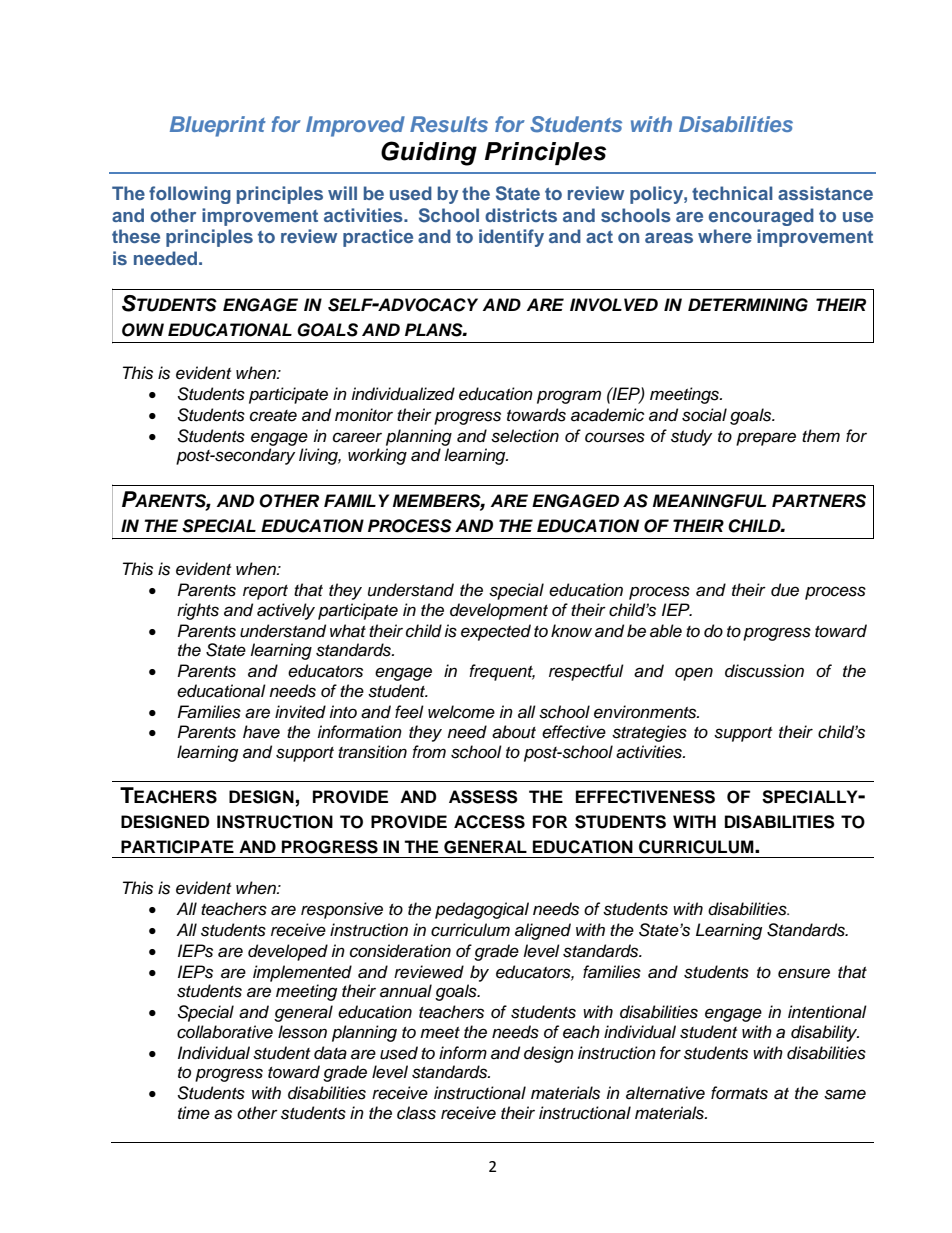 The height and width of the screenshot is (1233, 952). What do you see at coordinates (739, 1093) in the screenshot?
I see `formats` at bounding box center [739, 1093].
